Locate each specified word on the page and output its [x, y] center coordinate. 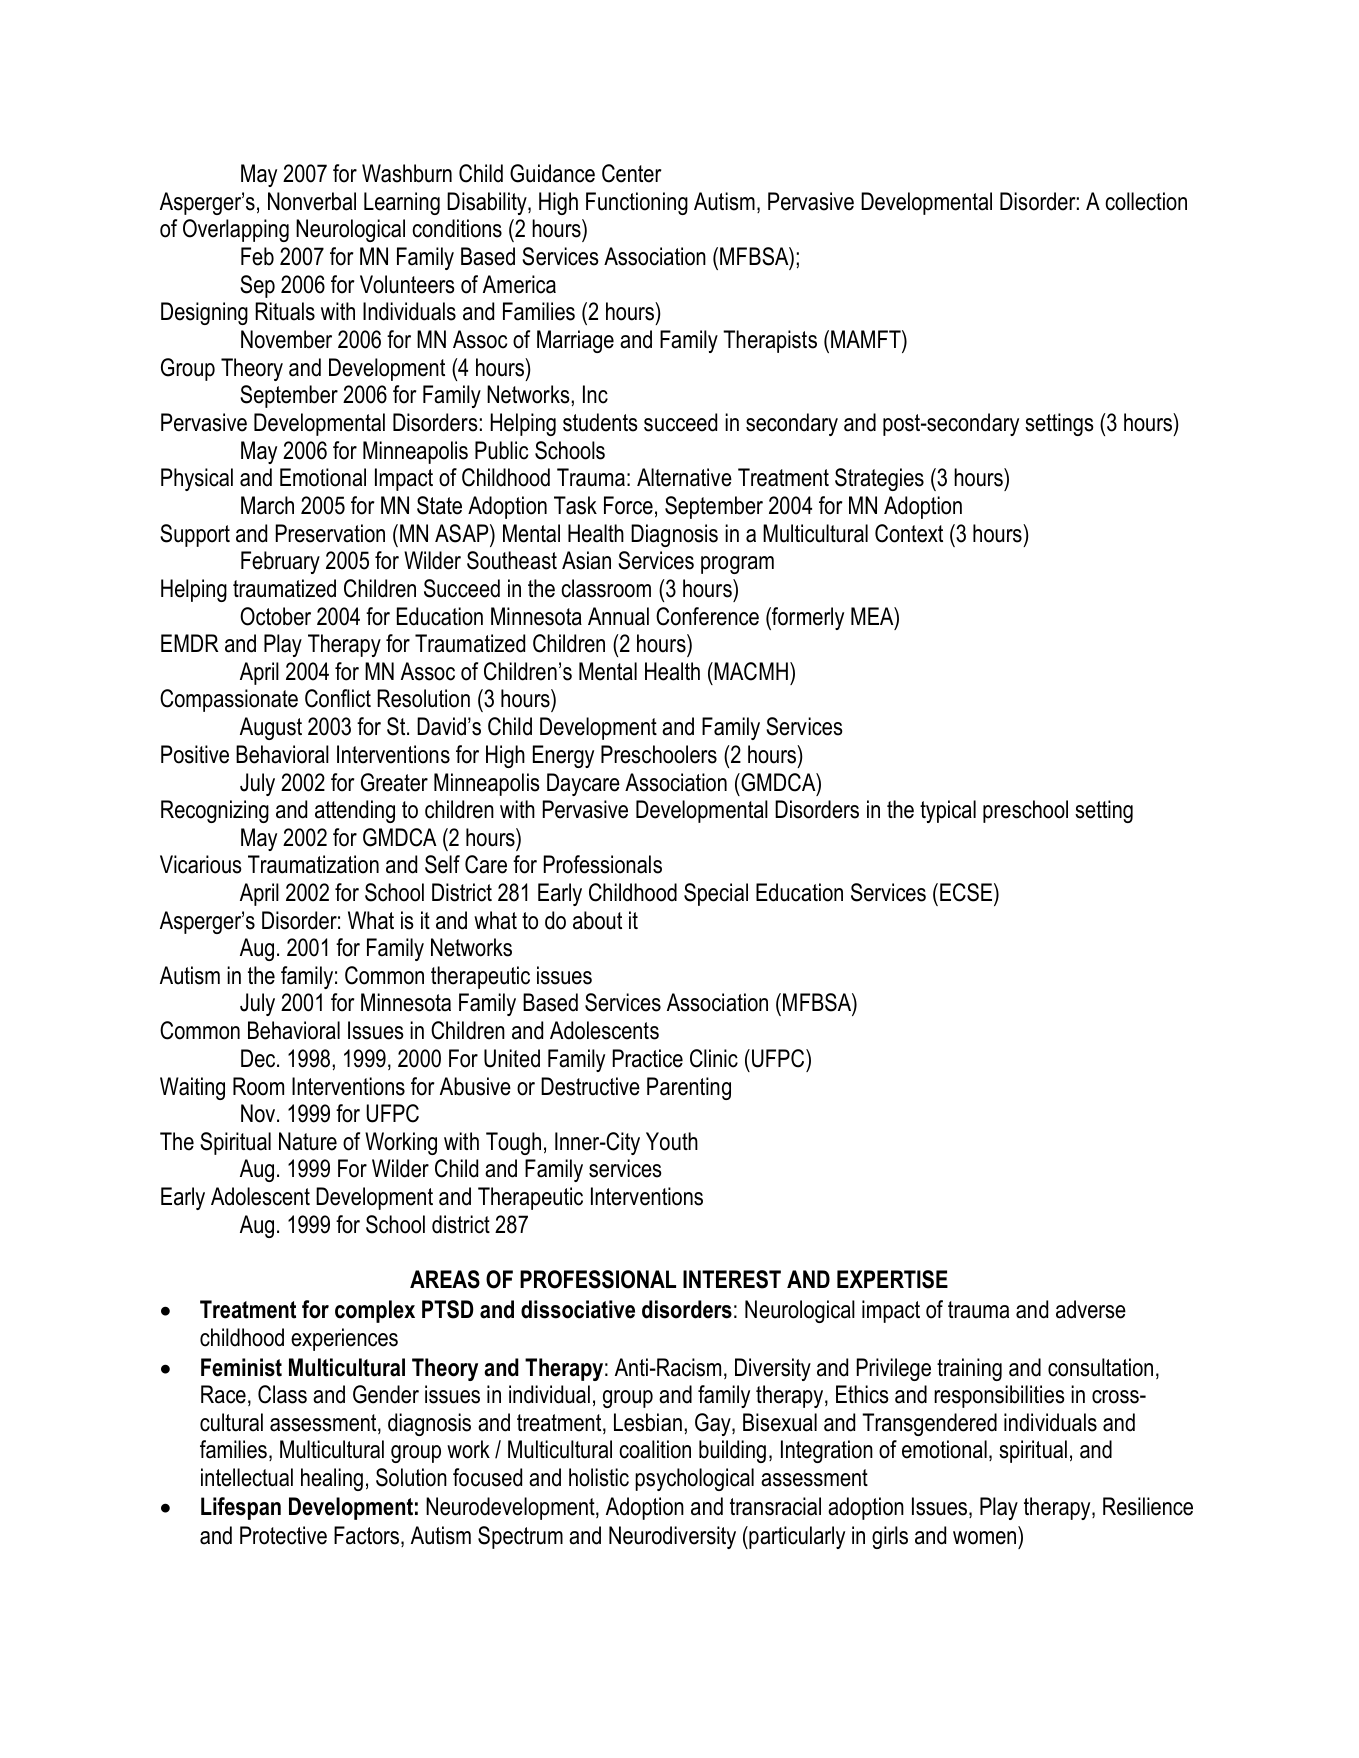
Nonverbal [312, 201]
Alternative [684, 477]
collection [1146, 201]
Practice [648, 1058]
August [271, 728]
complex [375, 1311]
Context [909, 533]
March [267, 505]
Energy [563, 756]
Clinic [714, 1058]
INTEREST [732, 1279]
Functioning [637, 203]
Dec [259, 1058]
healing [332, 1479]
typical [948, 811]
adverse [1091, 1309]
